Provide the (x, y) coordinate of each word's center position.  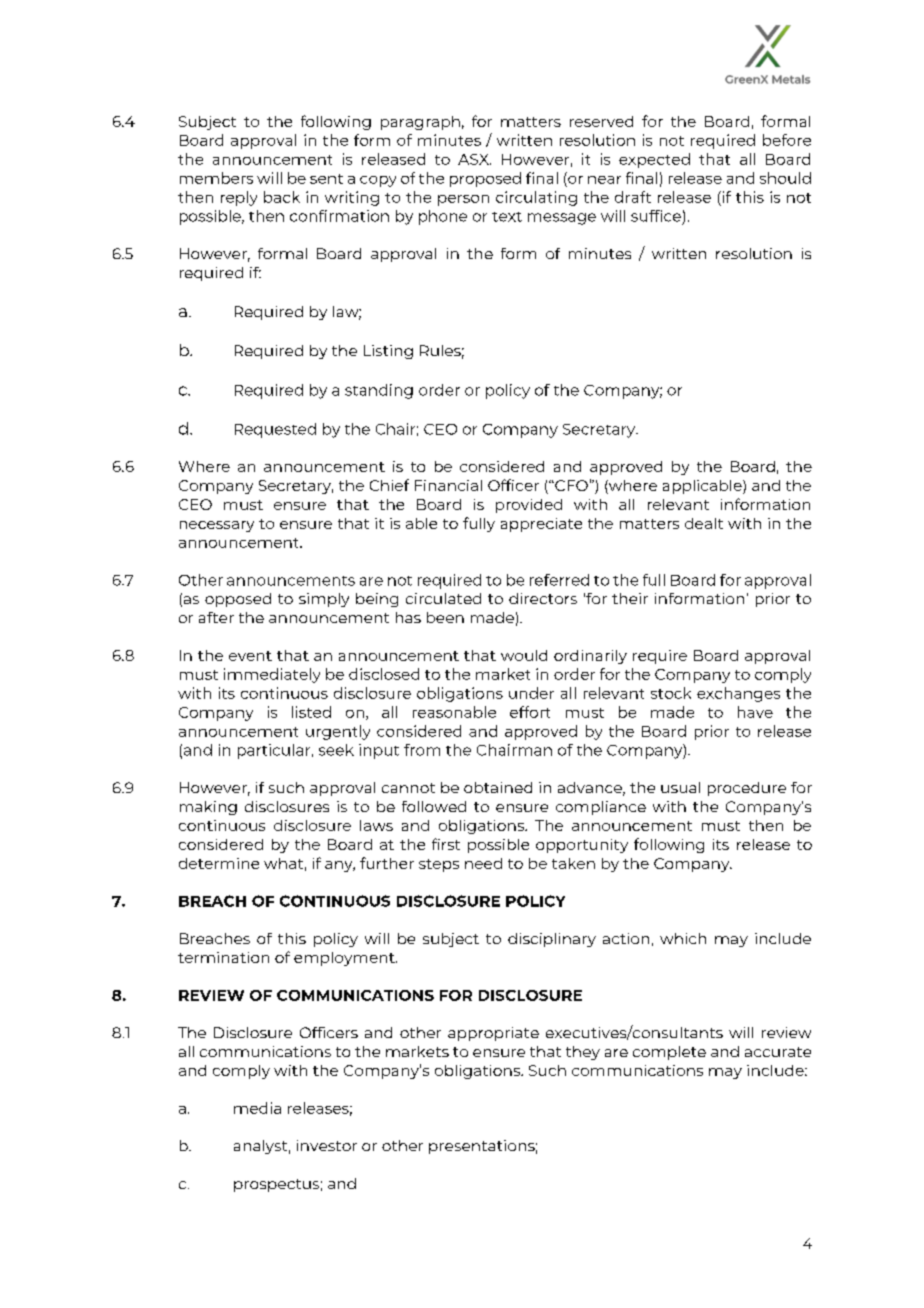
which (683, 938)
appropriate (493, 1034)
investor (327, 1145)
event (250, 656)
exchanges (738, 694)
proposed (485, 179)
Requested (275, 430)
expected (654, 160)
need (483, 863)
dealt (704, 523)
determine (219, 863)
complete (669, 1053)
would (524, 655)
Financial (448, 485)
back (282, 197)
